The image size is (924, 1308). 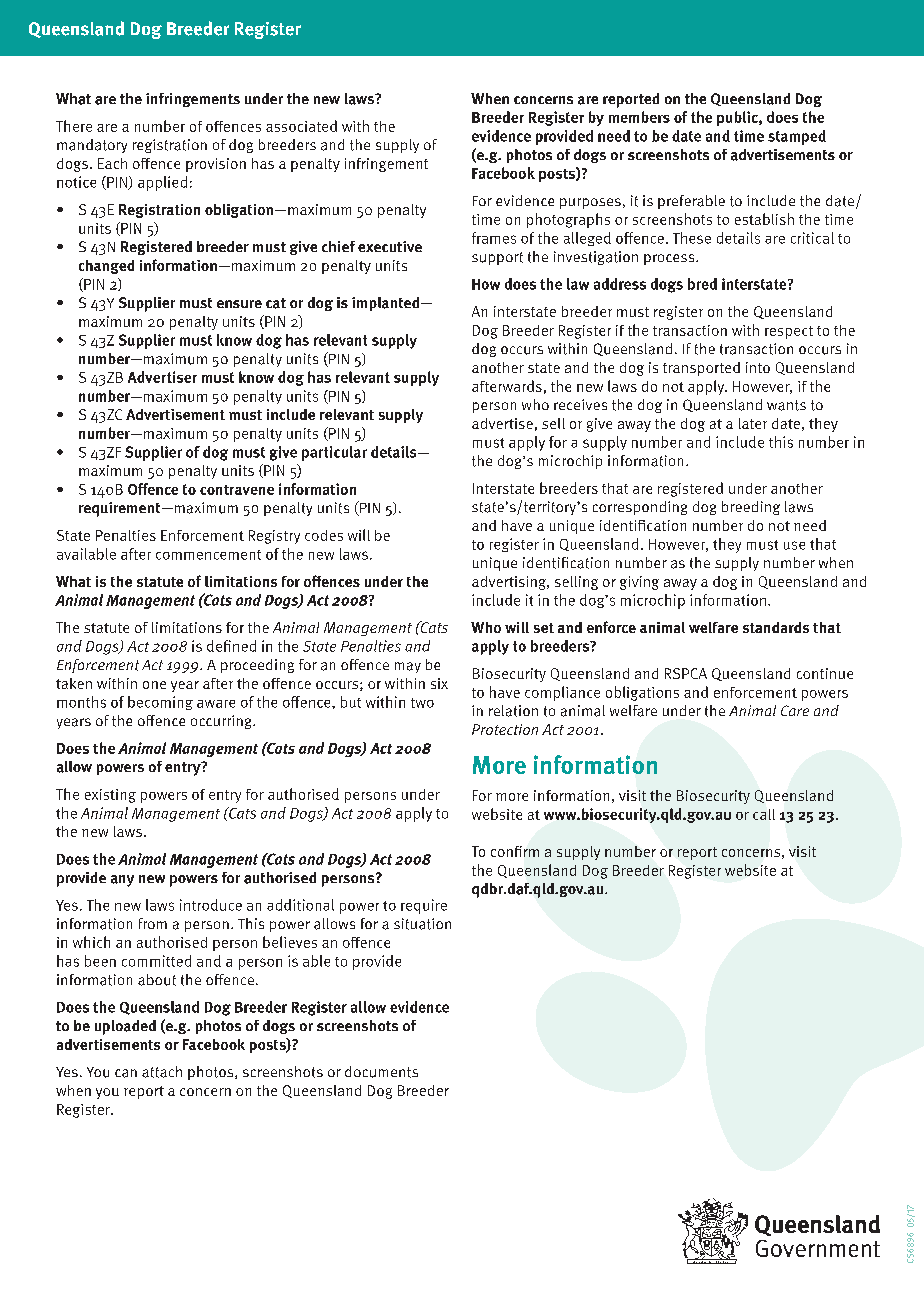 I want to click on Each, so click(x=112, y=163).
